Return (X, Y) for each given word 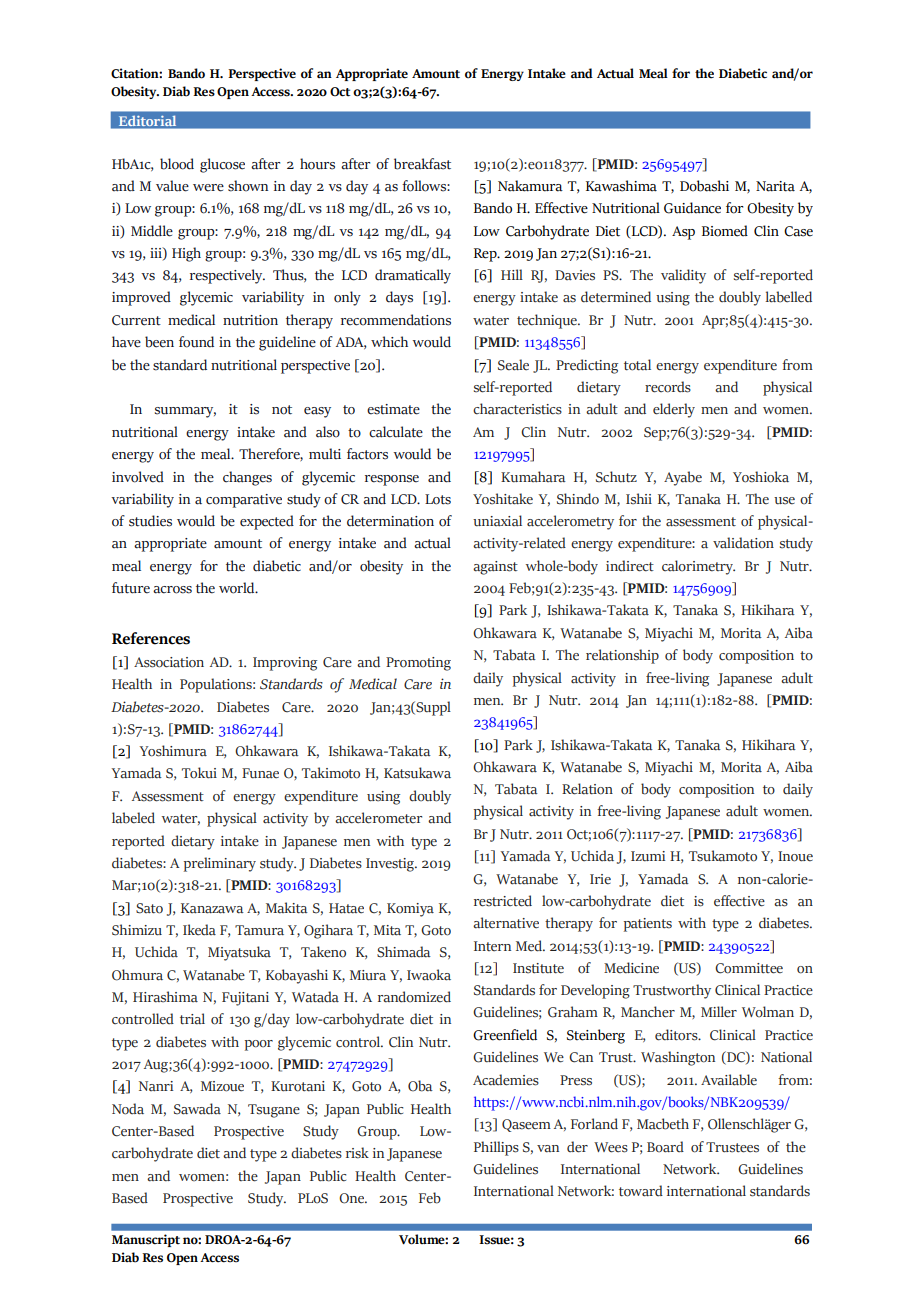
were (208, 188)
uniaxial (497, 521)
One (353, 1198)
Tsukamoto (723, 856)
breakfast (422, 164)
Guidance (692, 208)
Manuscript (146, 1240)
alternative (506, 923)
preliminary (220, 864)
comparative (244, 501)
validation (743, 543)
